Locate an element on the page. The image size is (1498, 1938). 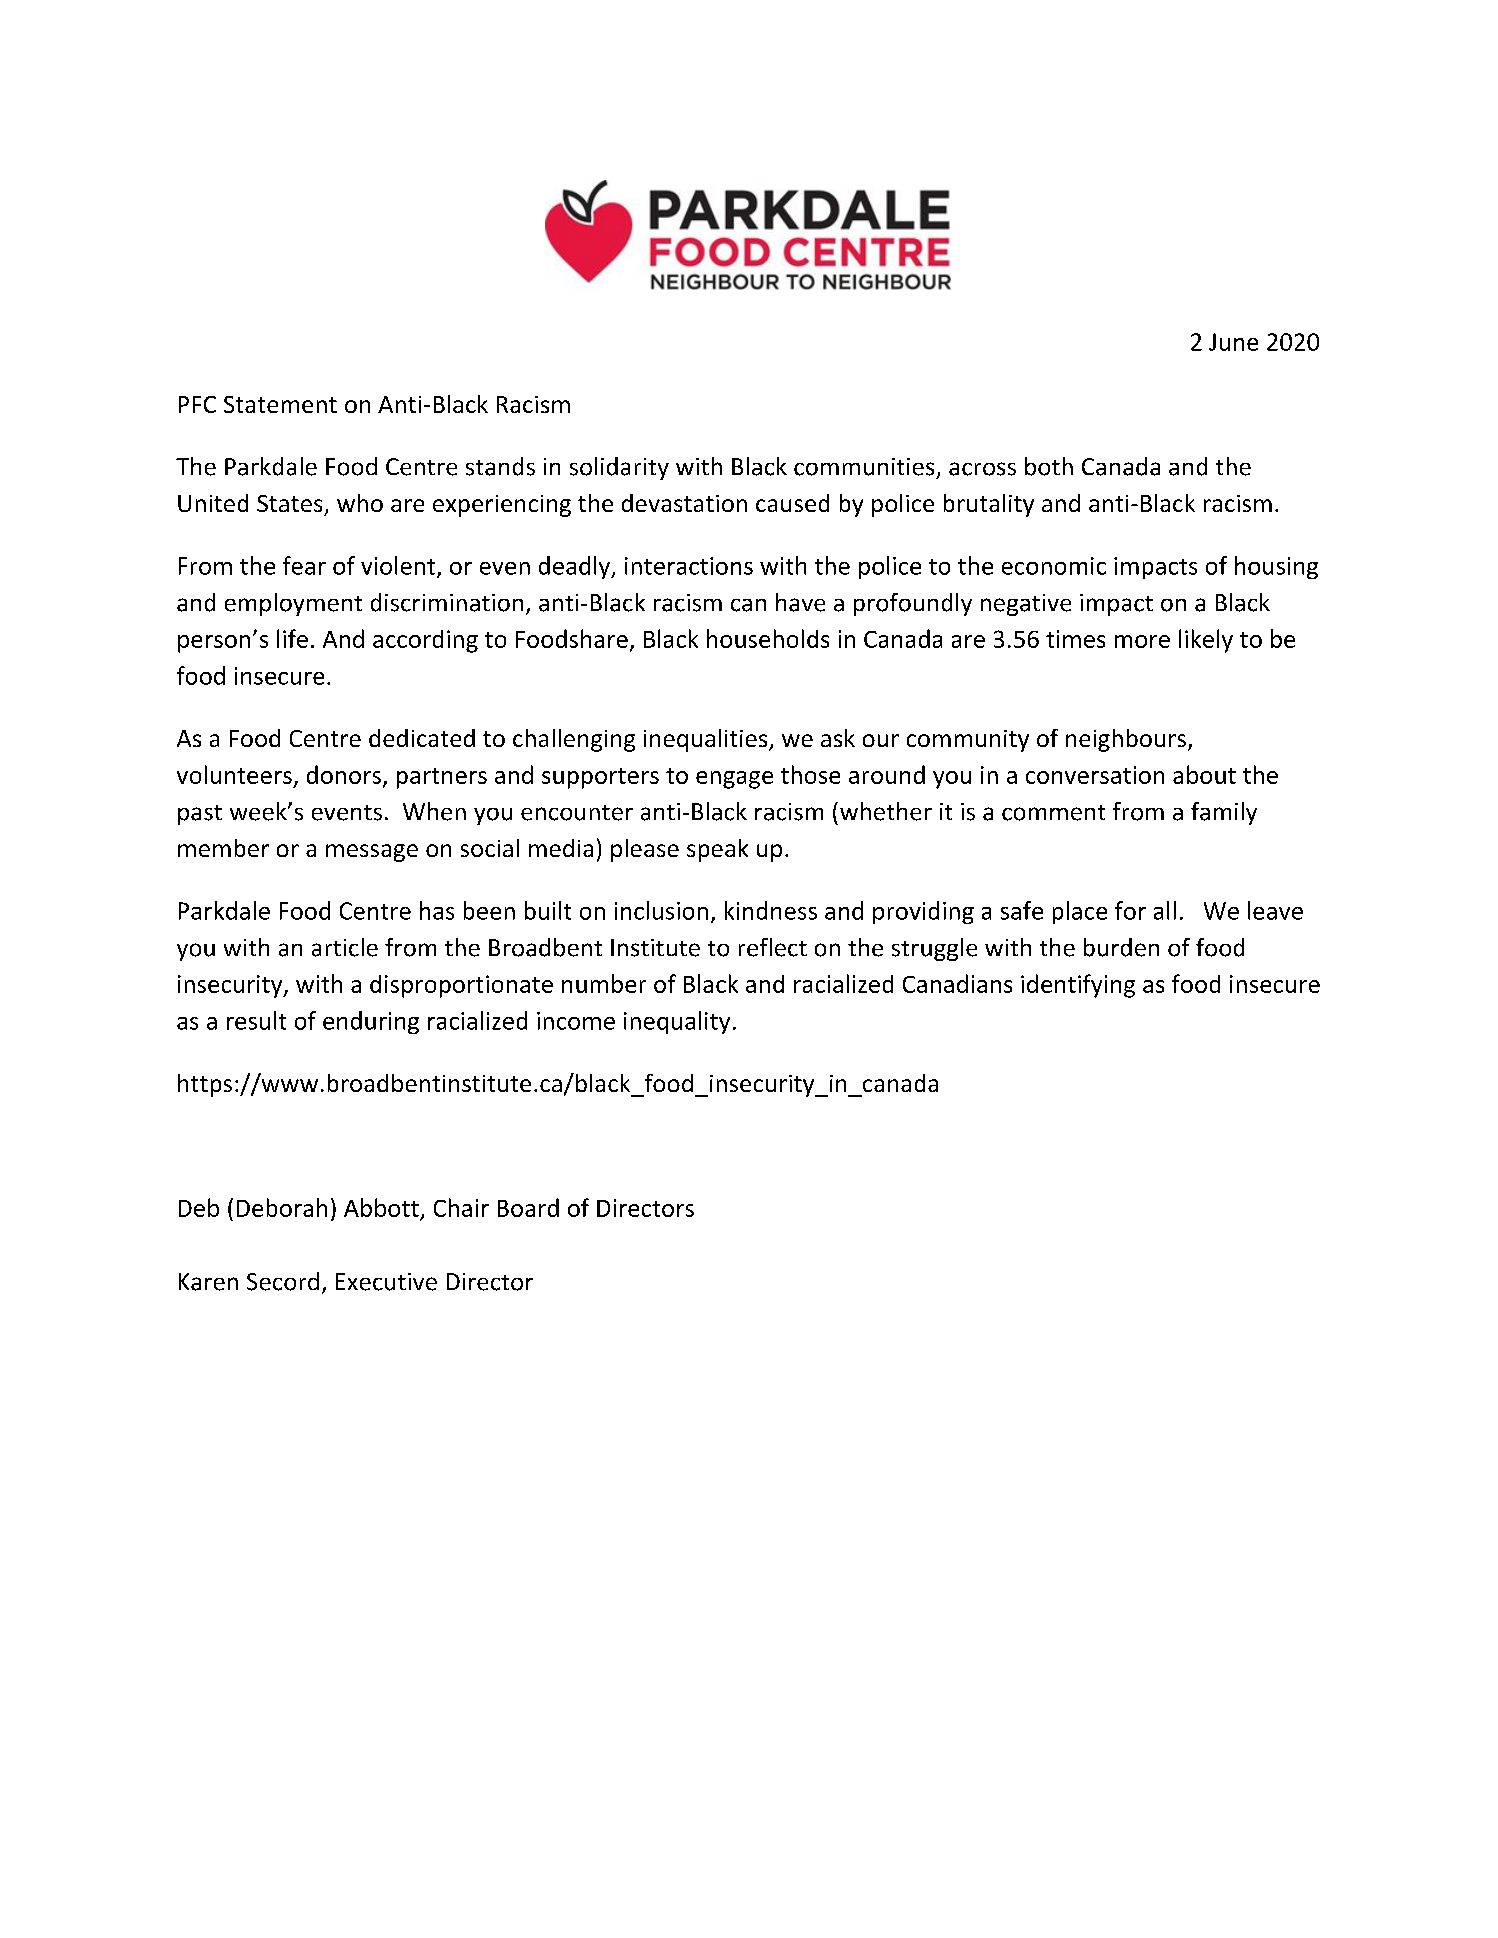
enduring is located at coordinates (371, 1022).
